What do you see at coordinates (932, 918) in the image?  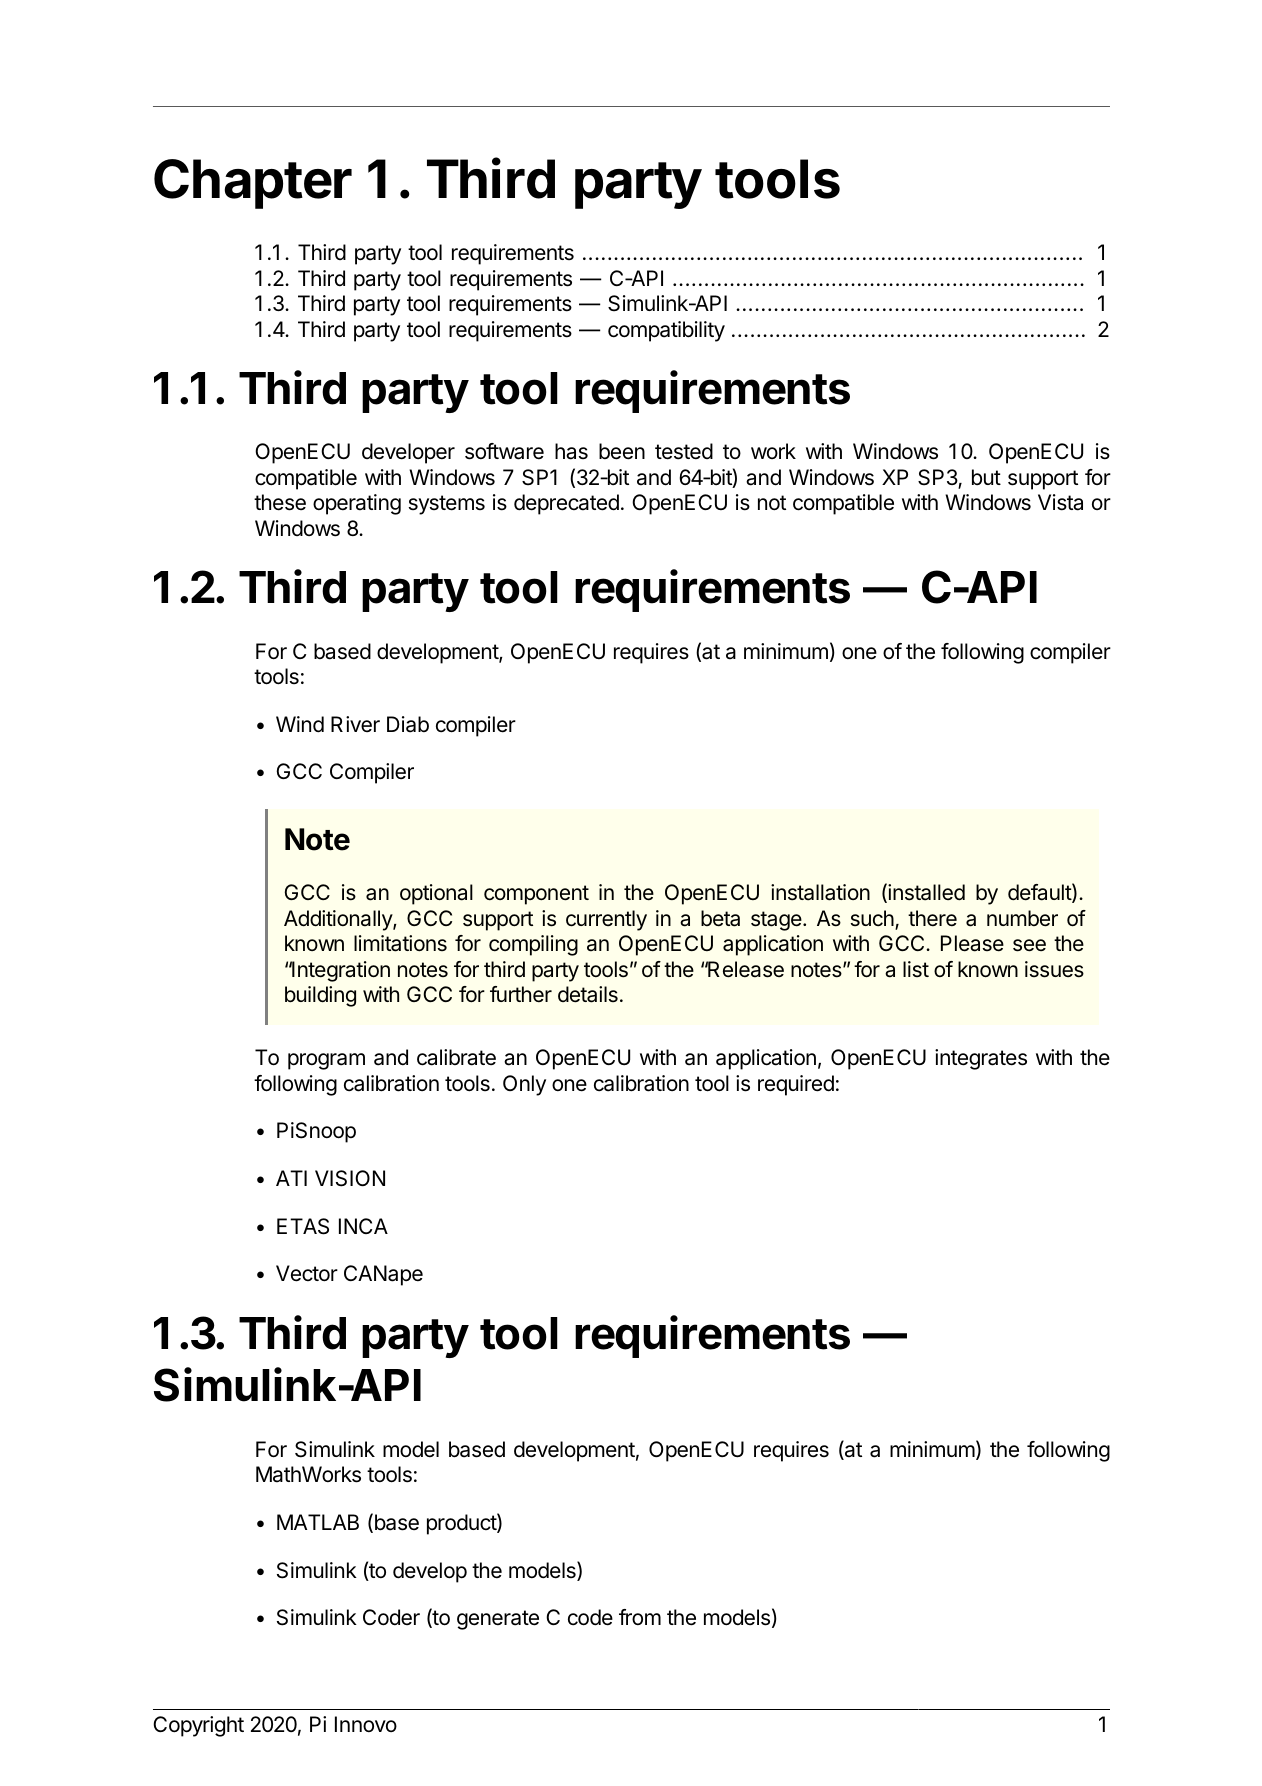 I see `there` at bounding box center [932, 918].
